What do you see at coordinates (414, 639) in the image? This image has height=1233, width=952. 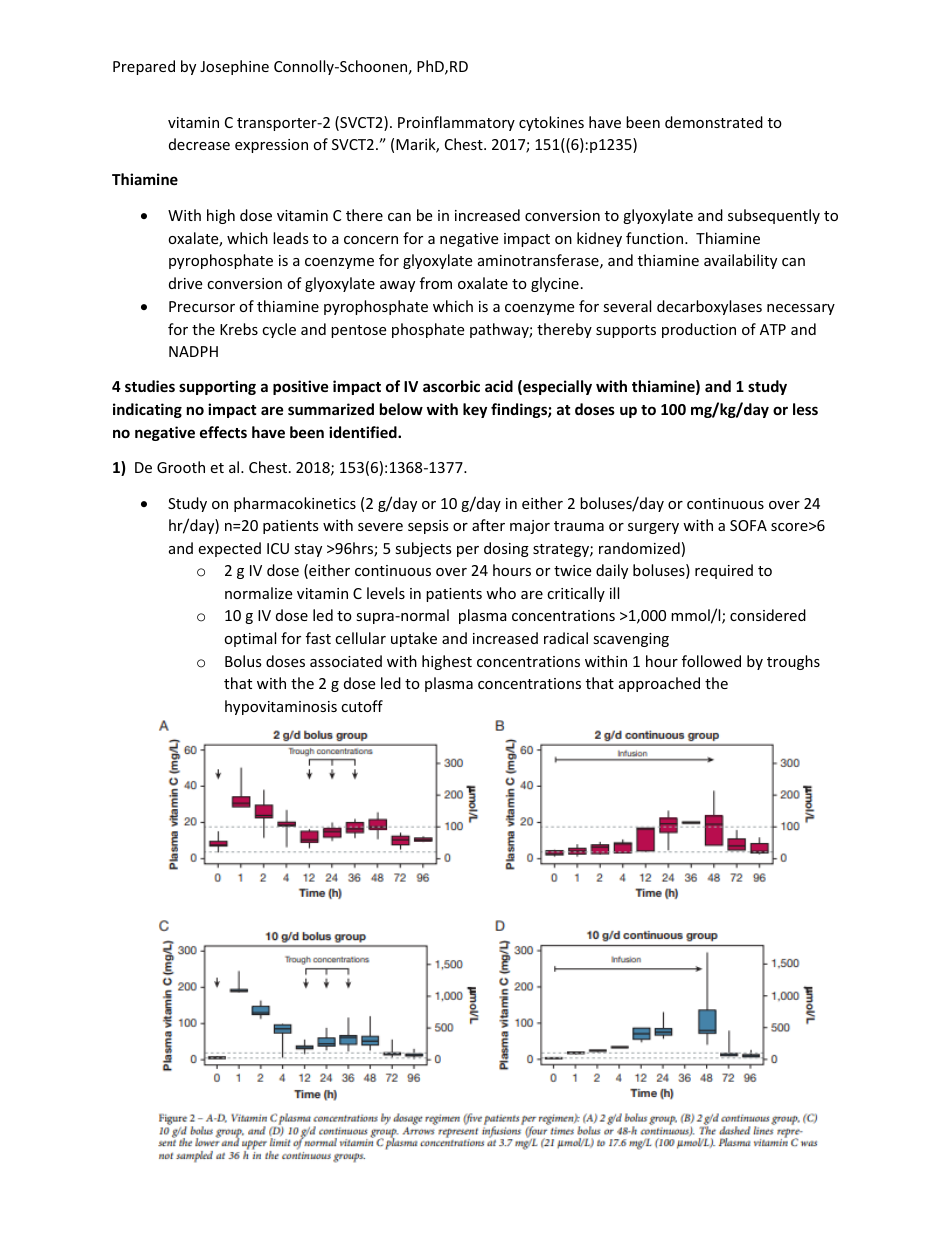 I see `uptake` at bounding box center [414, 639].
